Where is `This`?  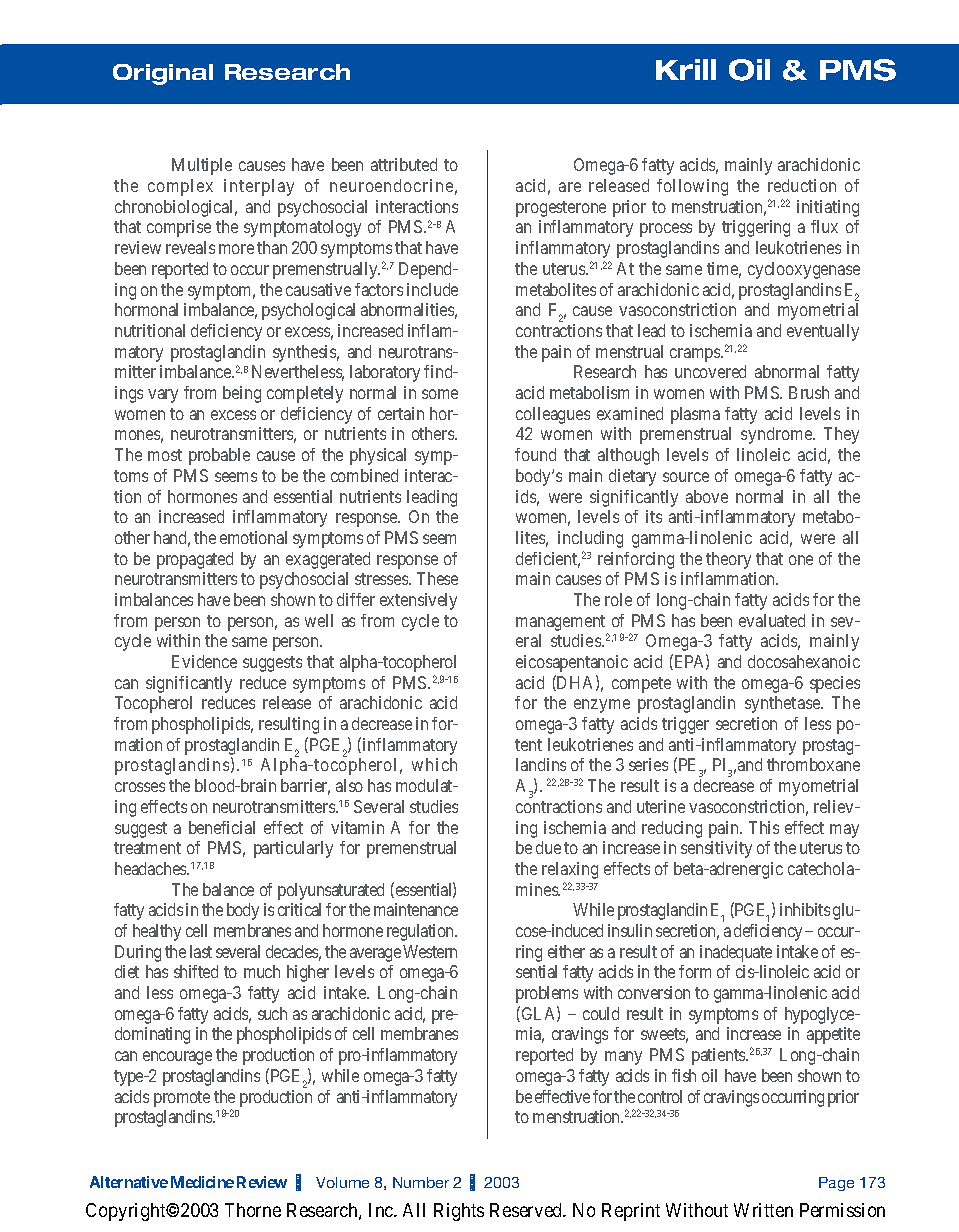 This is located at coordinates (764, 827).
